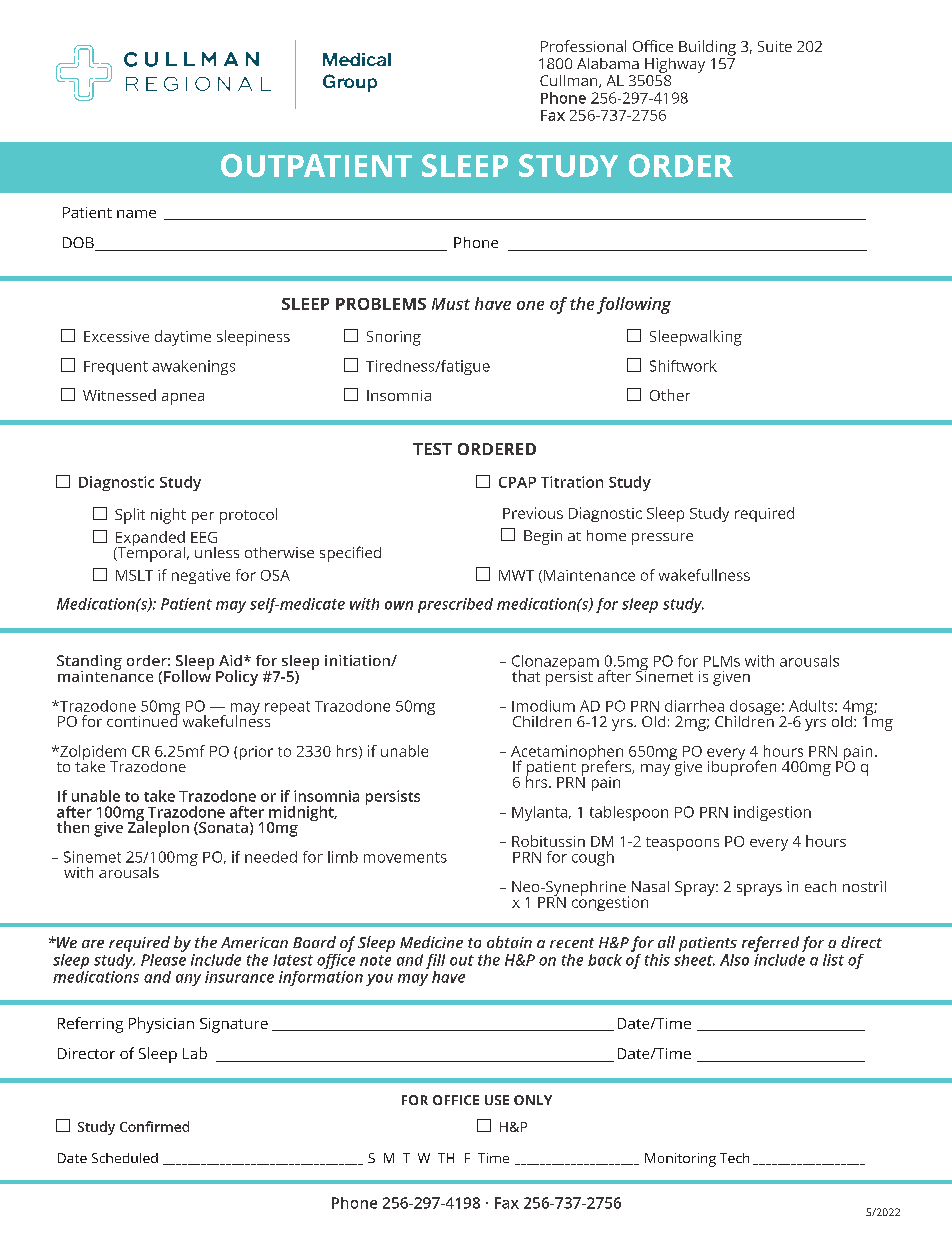 This screenshot has width=952, height=1233. I want to click on Suite, so click(775, 46).
